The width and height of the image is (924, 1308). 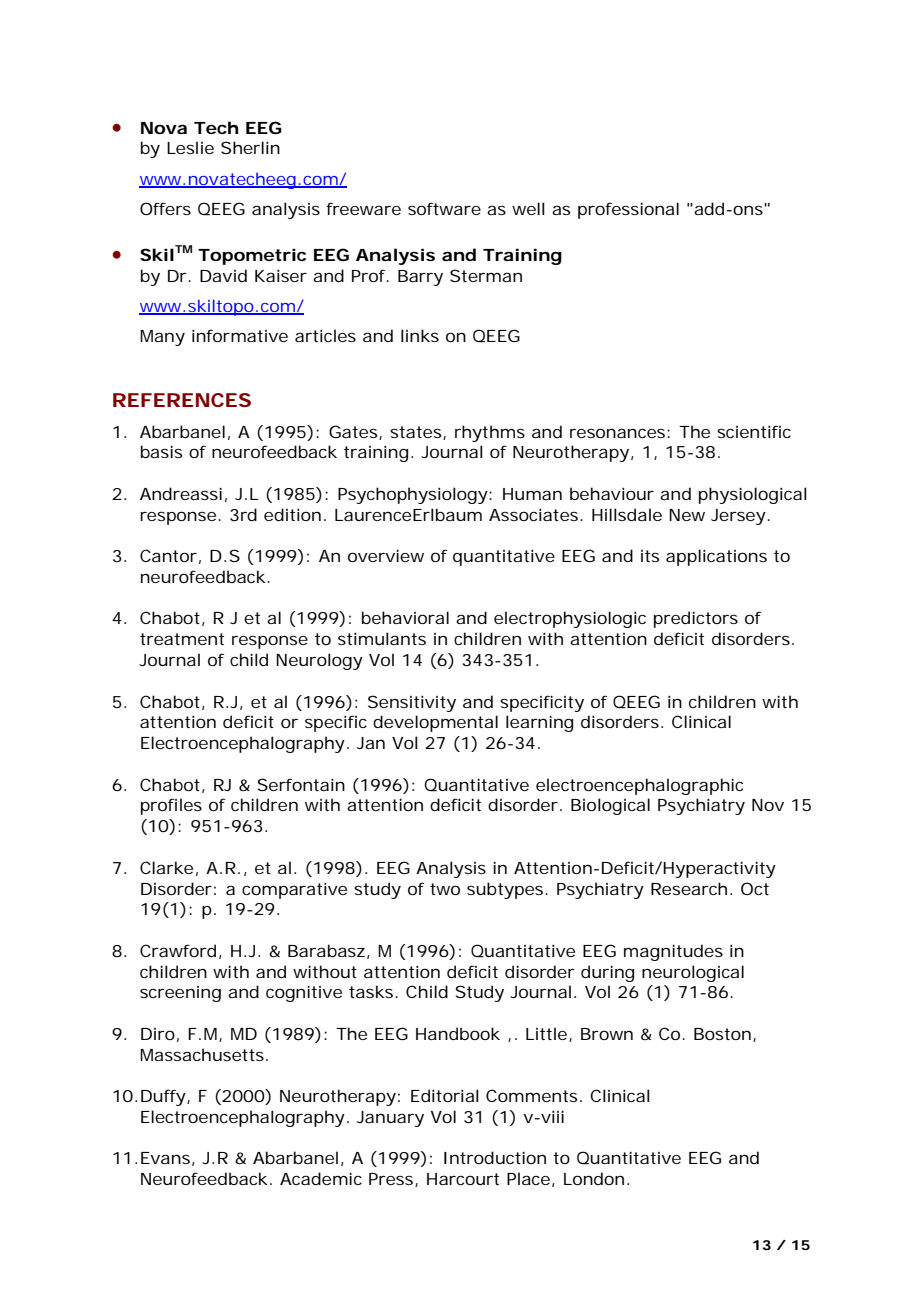 What do you see at coordinates (190, 147) in the image?
I see `Leslie` at bounding box center [190, 147].
